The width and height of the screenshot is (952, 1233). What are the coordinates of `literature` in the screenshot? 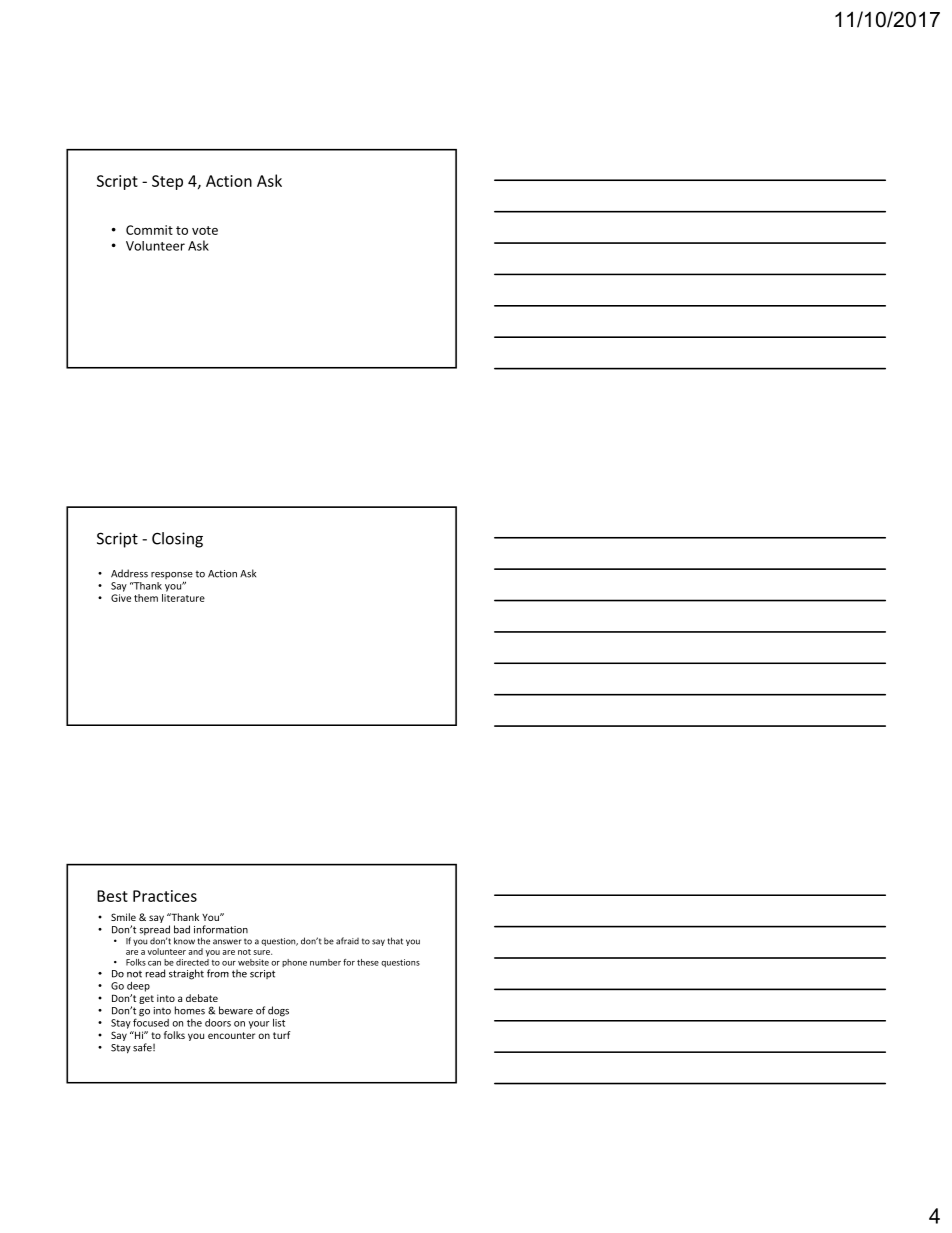 It's located at (183, 596).
